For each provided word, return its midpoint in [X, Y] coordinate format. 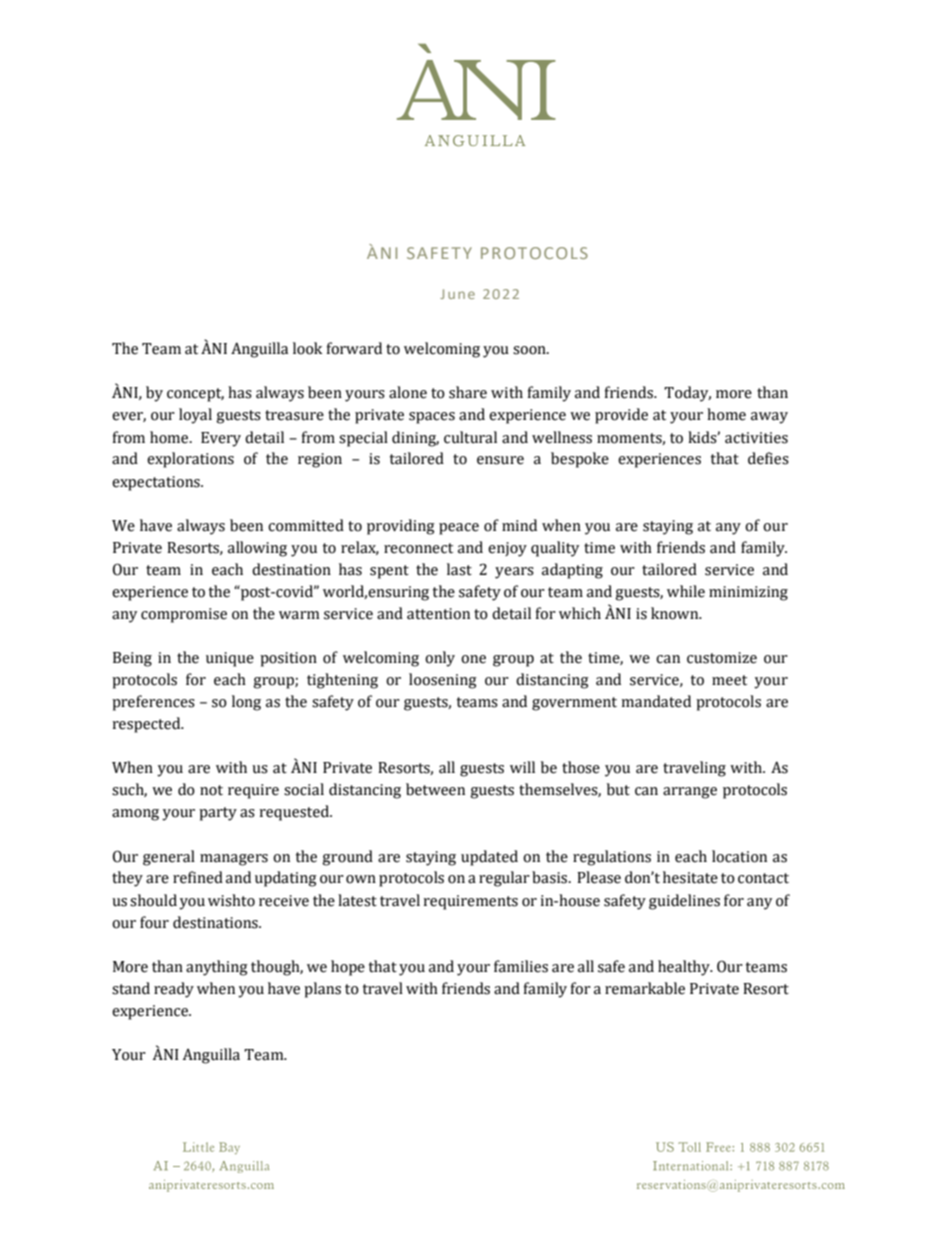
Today [687, 394]
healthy [685, 968]
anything [217, 968]
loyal [195, 416]
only [440, 659]
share [468, 392]
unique [230, 659]
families [521, 966]
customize [722, 658]
